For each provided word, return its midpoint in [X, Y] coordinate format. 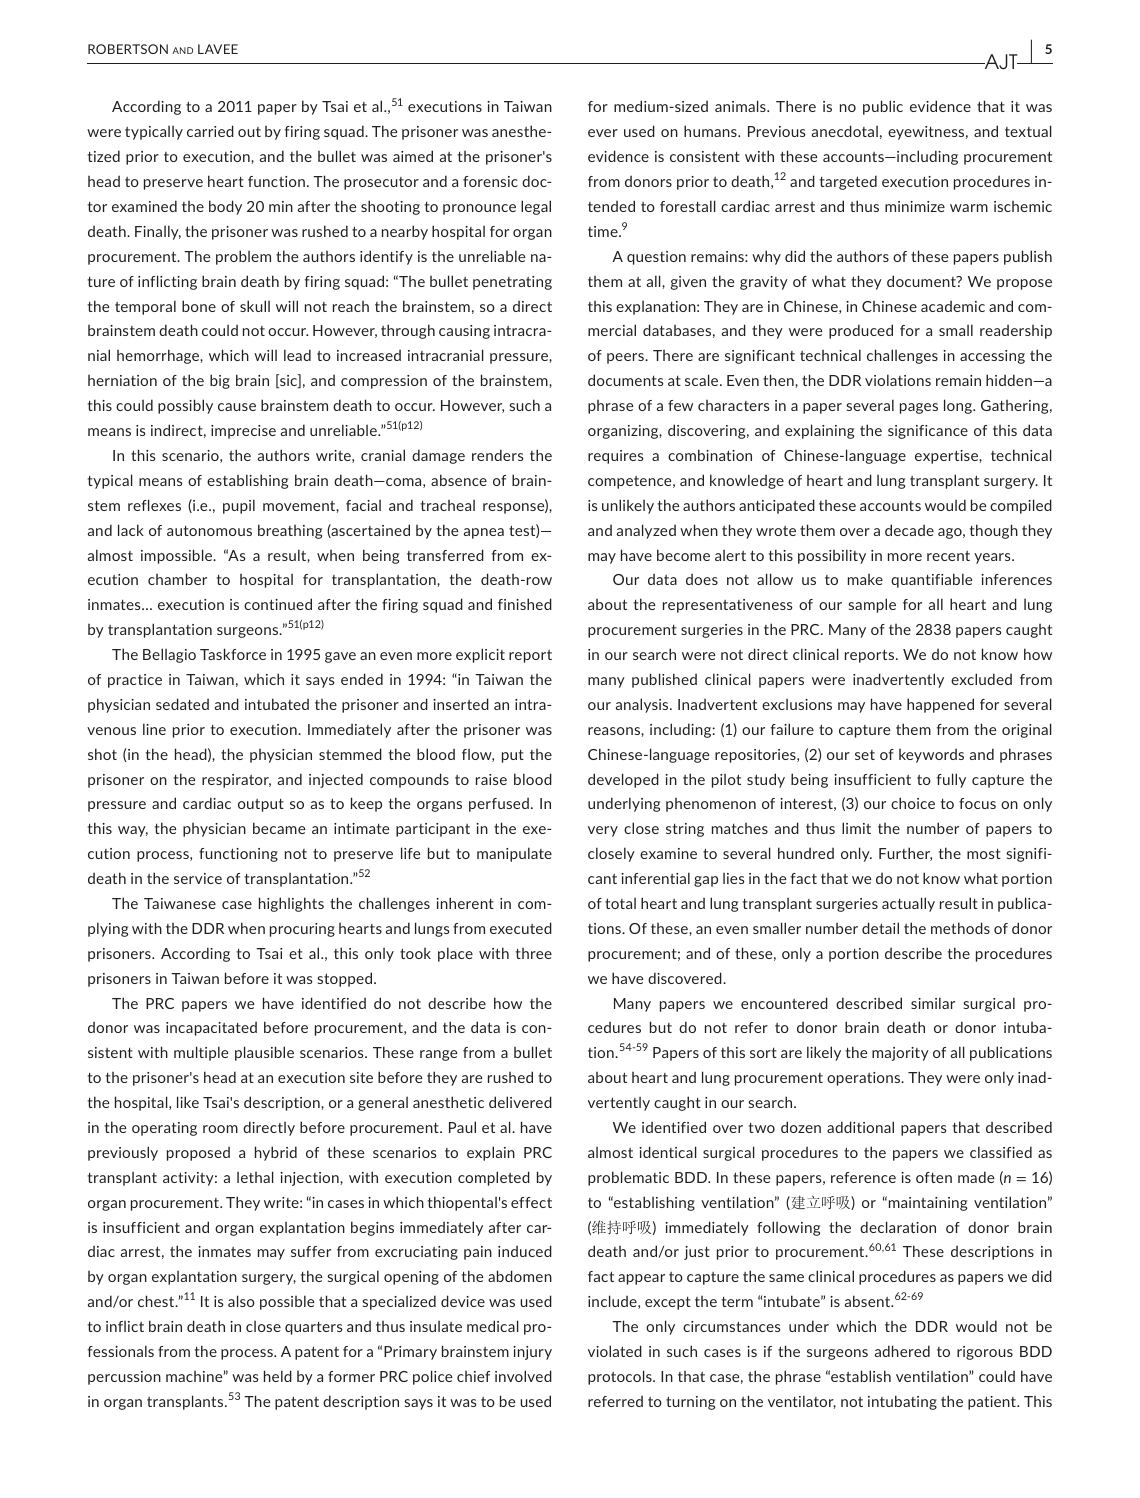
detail [880, 928]
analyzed [646, 531]
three [534, 953]
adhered [902, 1351]
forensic [490, 181]
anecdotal [845, 131]
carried [210, 131]
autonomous [209, 531]
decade [909, 530]
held [278, 1376]
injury [532, 1353]
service [198, 878]
